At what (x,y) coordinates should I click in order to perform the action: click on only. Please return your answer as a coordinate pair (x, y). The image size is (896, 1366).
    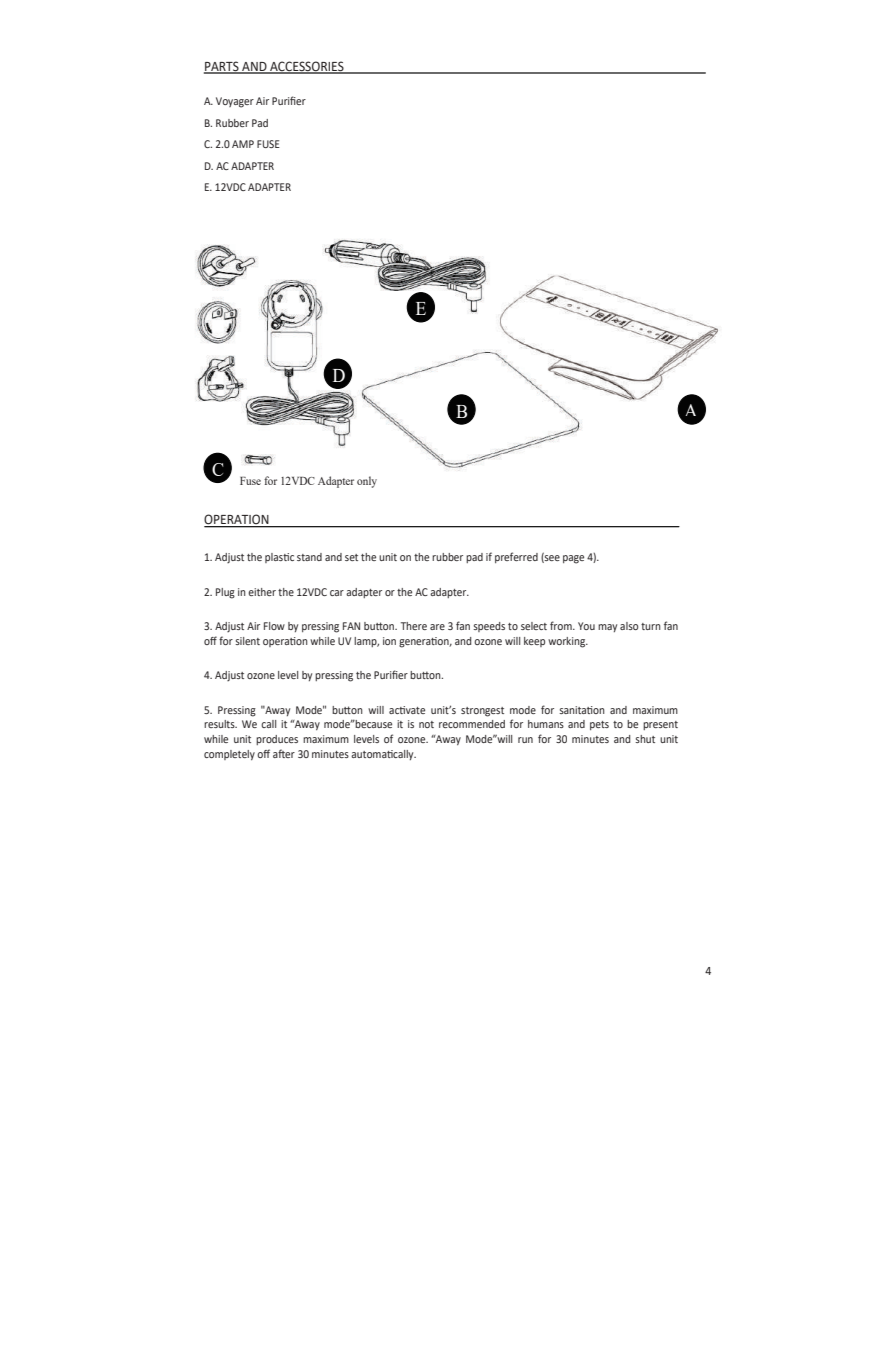
    Looking at the image, I should click on (367, 482).
